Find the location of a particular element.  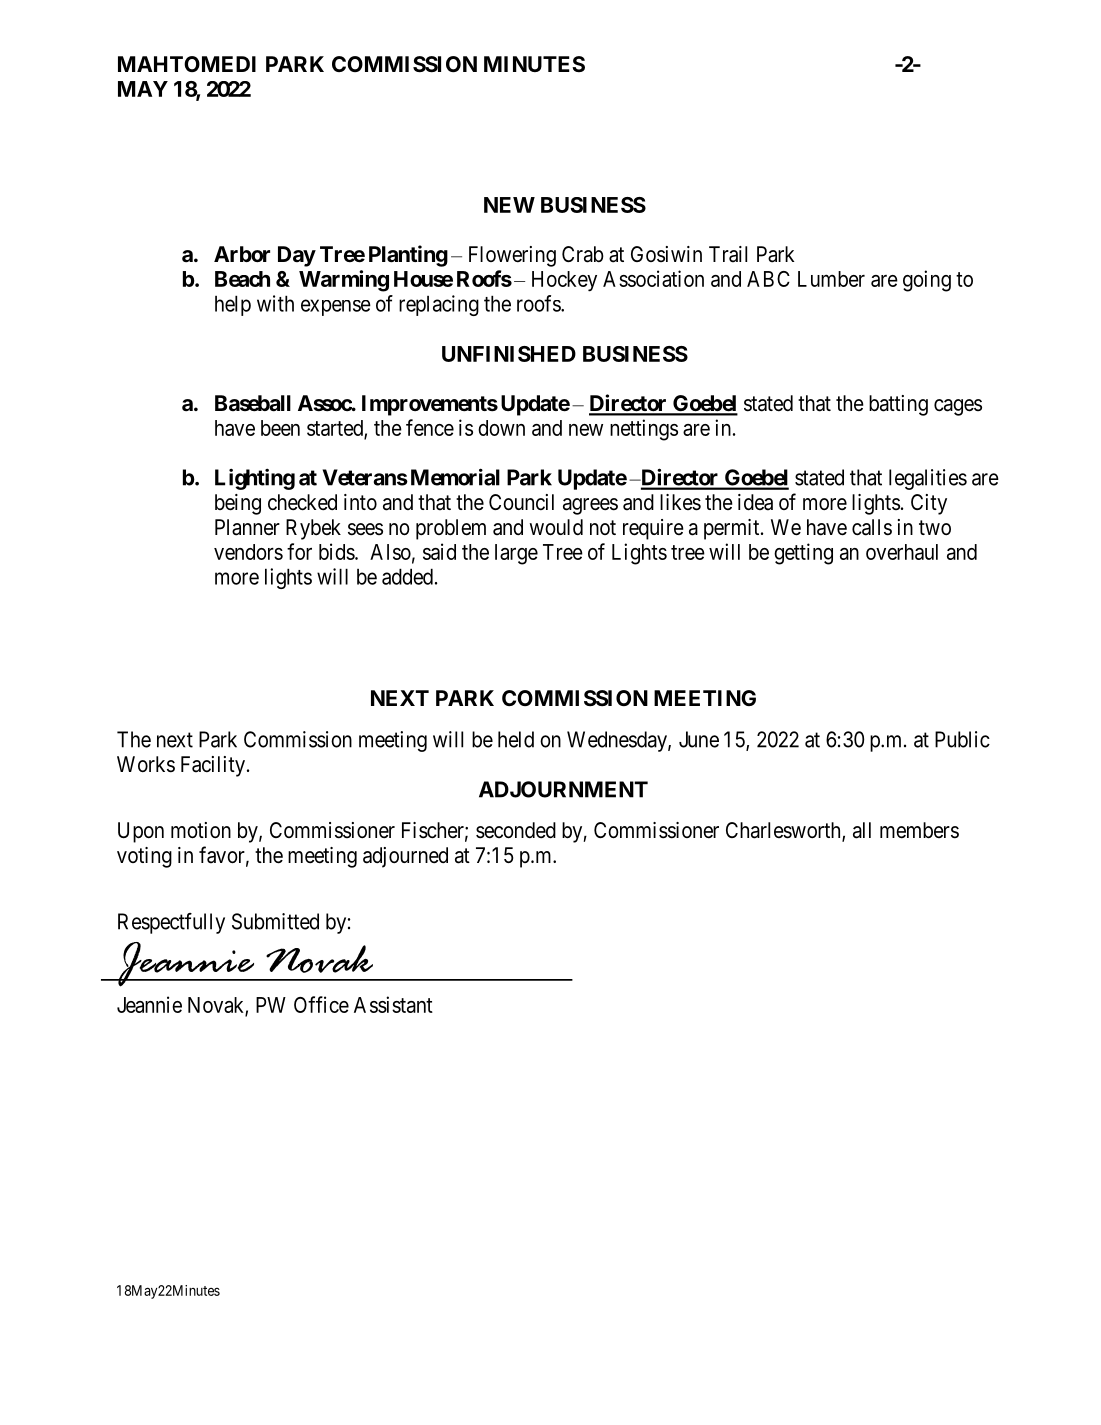

Facility is located at coordinates (214, 766).
